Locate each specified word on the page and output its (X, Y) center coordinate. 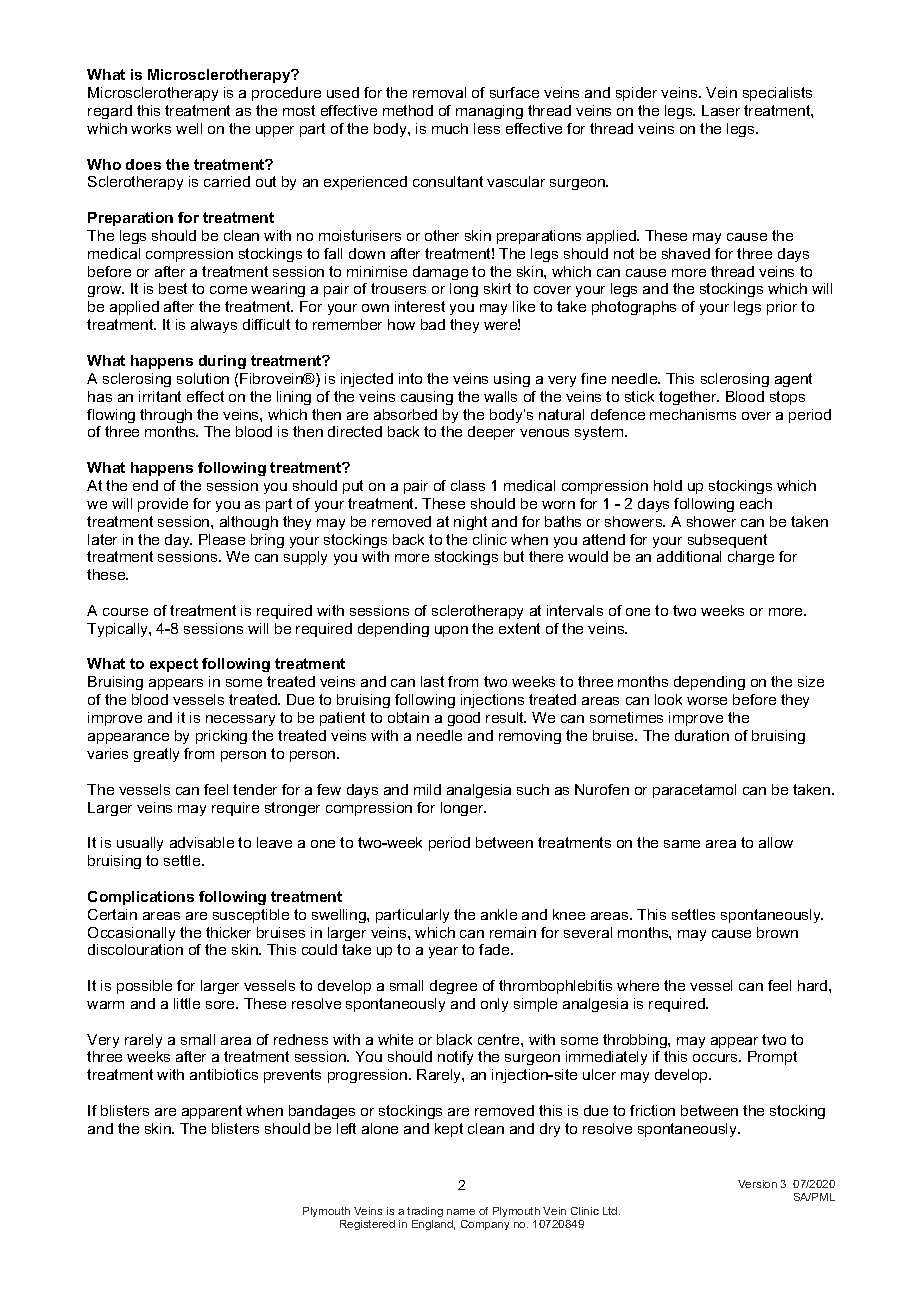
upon (451, 631)
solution (203, 378)
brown (777, 932)
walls (500, 396)
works (151, 128)
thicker (228, 932)
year (443, 952)
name (461, 1212)
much (450, 128)
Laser (721, 110)
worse (707, 701)
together (689, 398)
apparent (212, 1112)
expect (174, 665)
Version (757, 1184)
